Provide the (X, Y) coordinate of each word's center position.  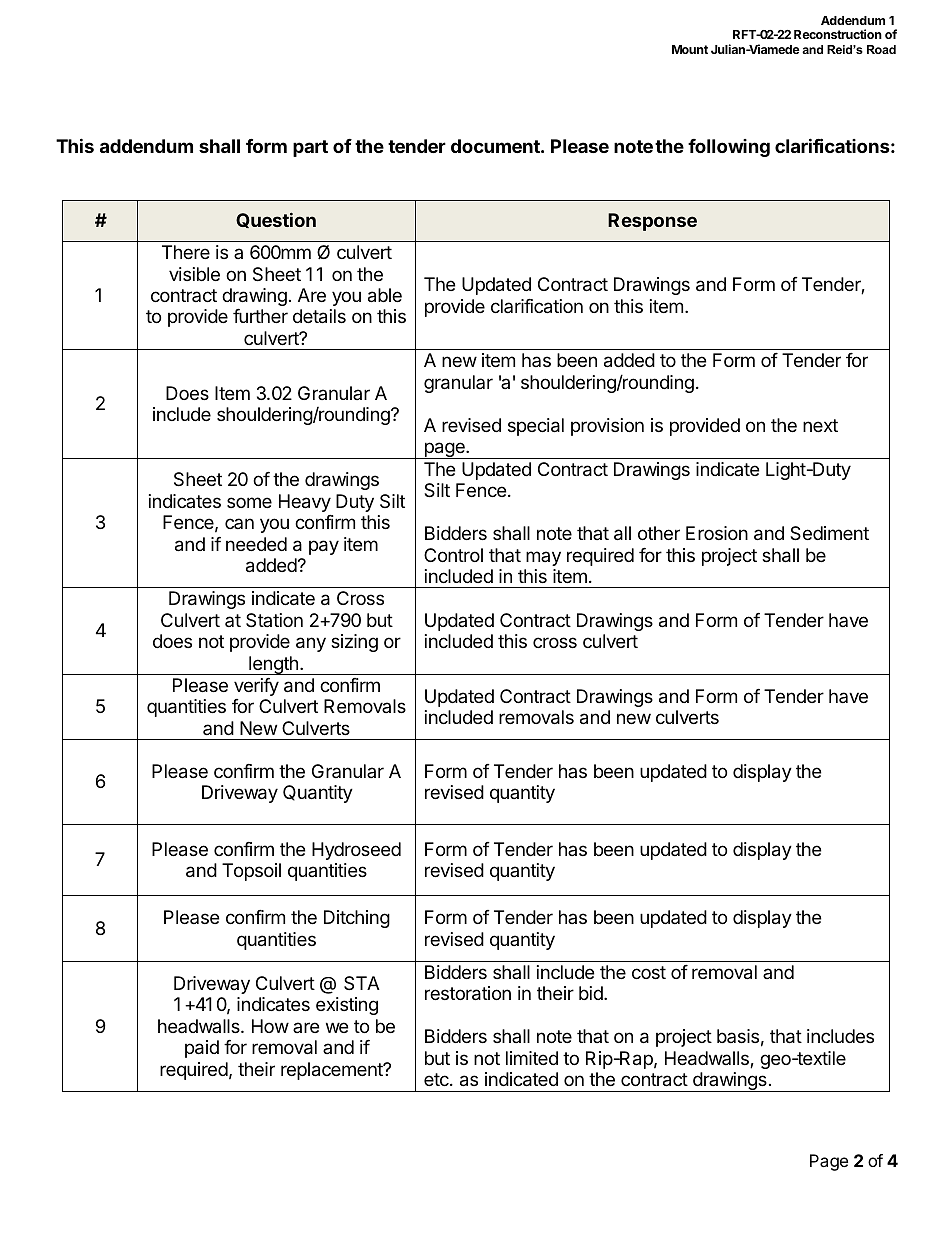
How (270, 1026)
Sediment (829, 533)
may (543, 558)
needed (256, 544)
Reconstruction (838, 34)
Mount (690, 49)
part (310, 148)
